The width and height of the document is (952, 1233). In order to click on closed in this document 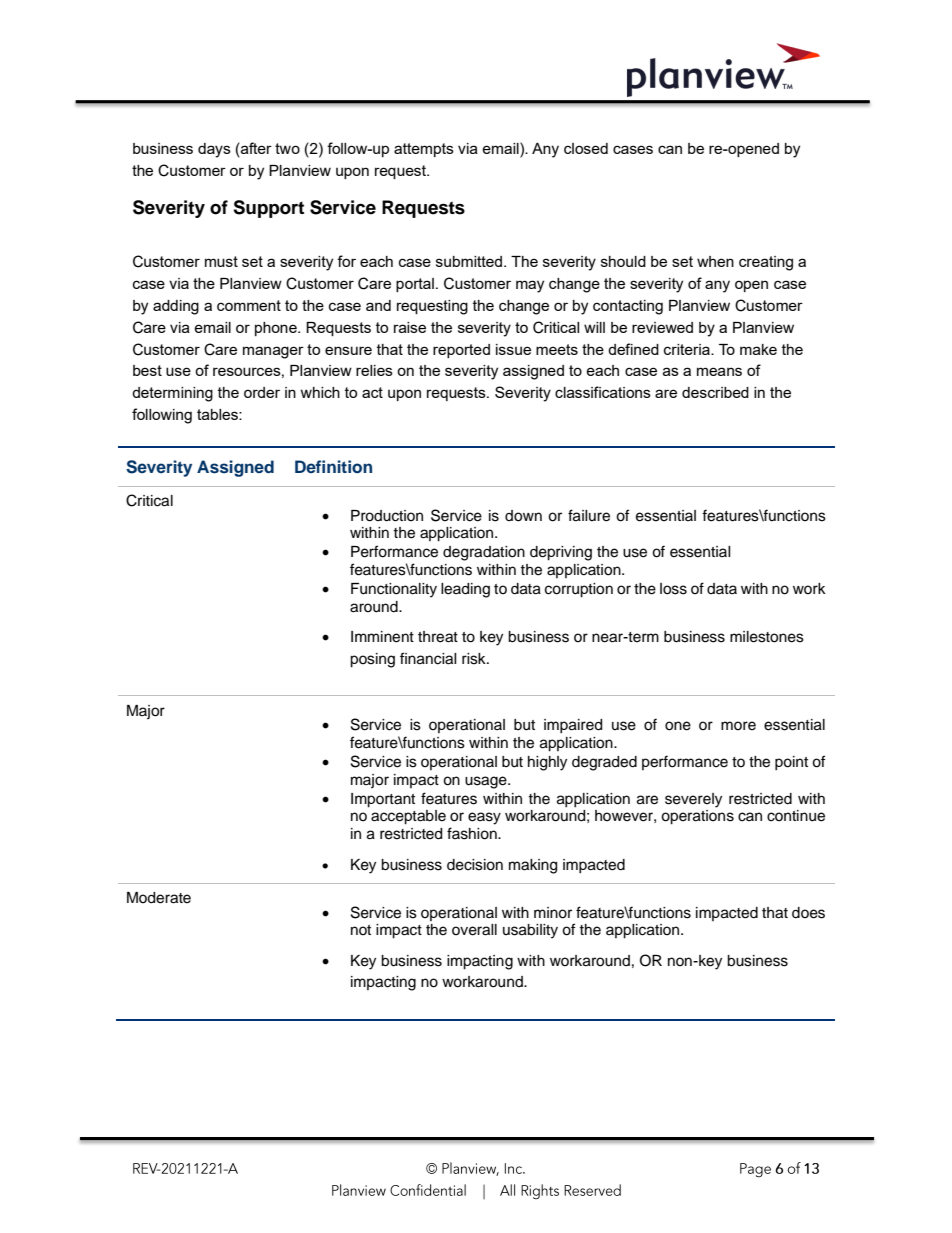, I will do `click(586, 148)`.
